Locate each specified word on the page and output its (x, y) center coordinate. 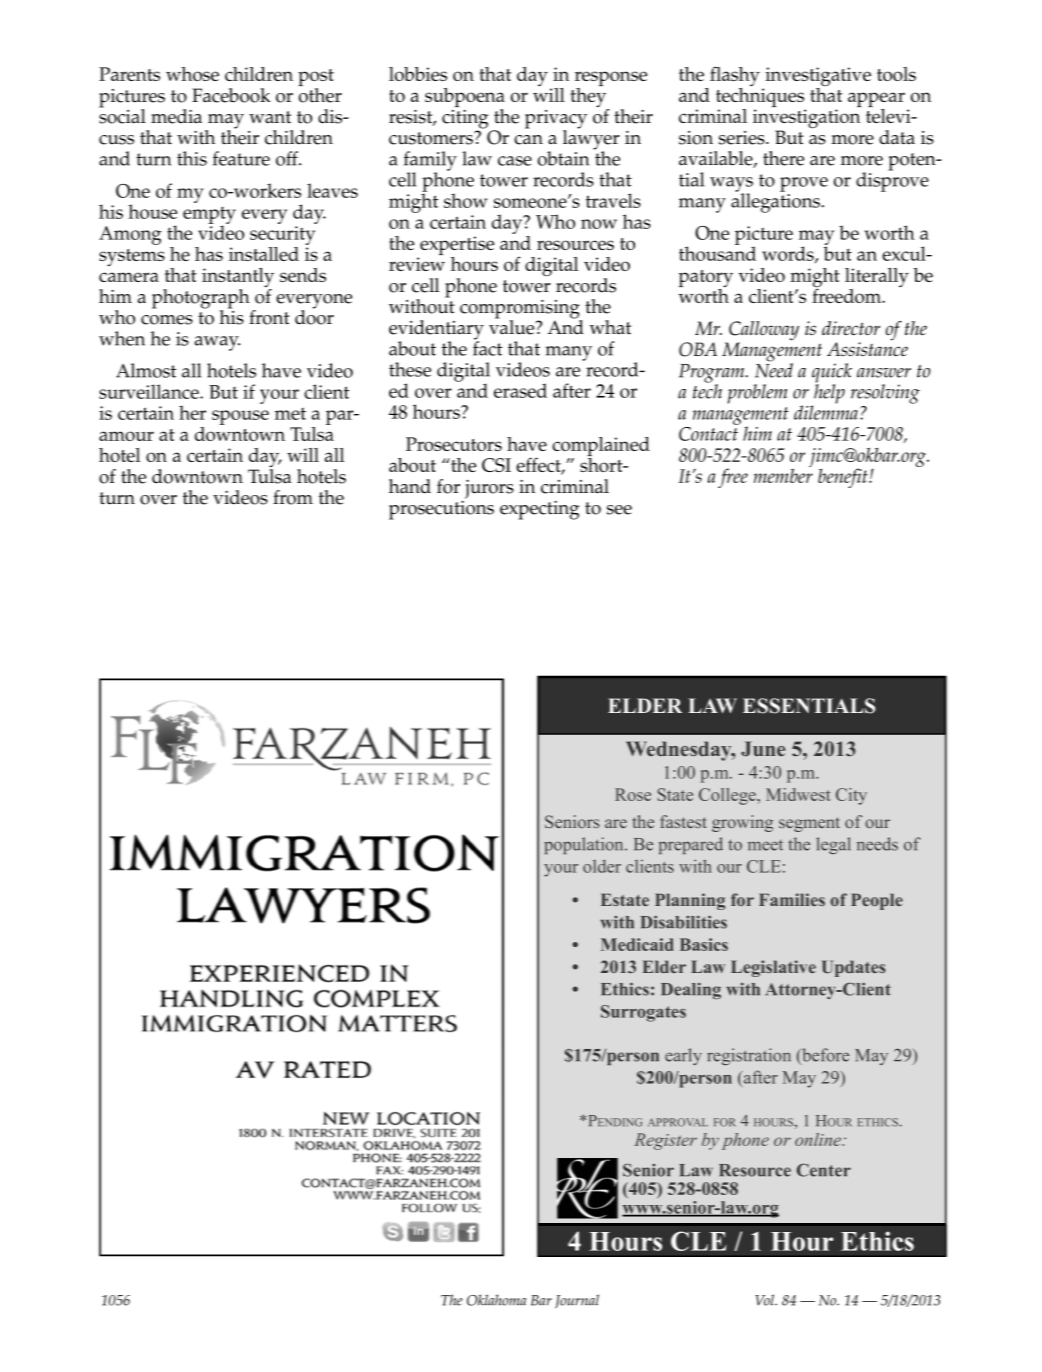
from (293, 497)
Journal (577, 1301)
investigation (806, 120)
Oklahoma (496, 1300)
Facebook (231, 95)
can (528, 140)
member (783, 474)
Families (792, 899)
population (585, 845)
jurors (489, 489)
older (602, 866)
